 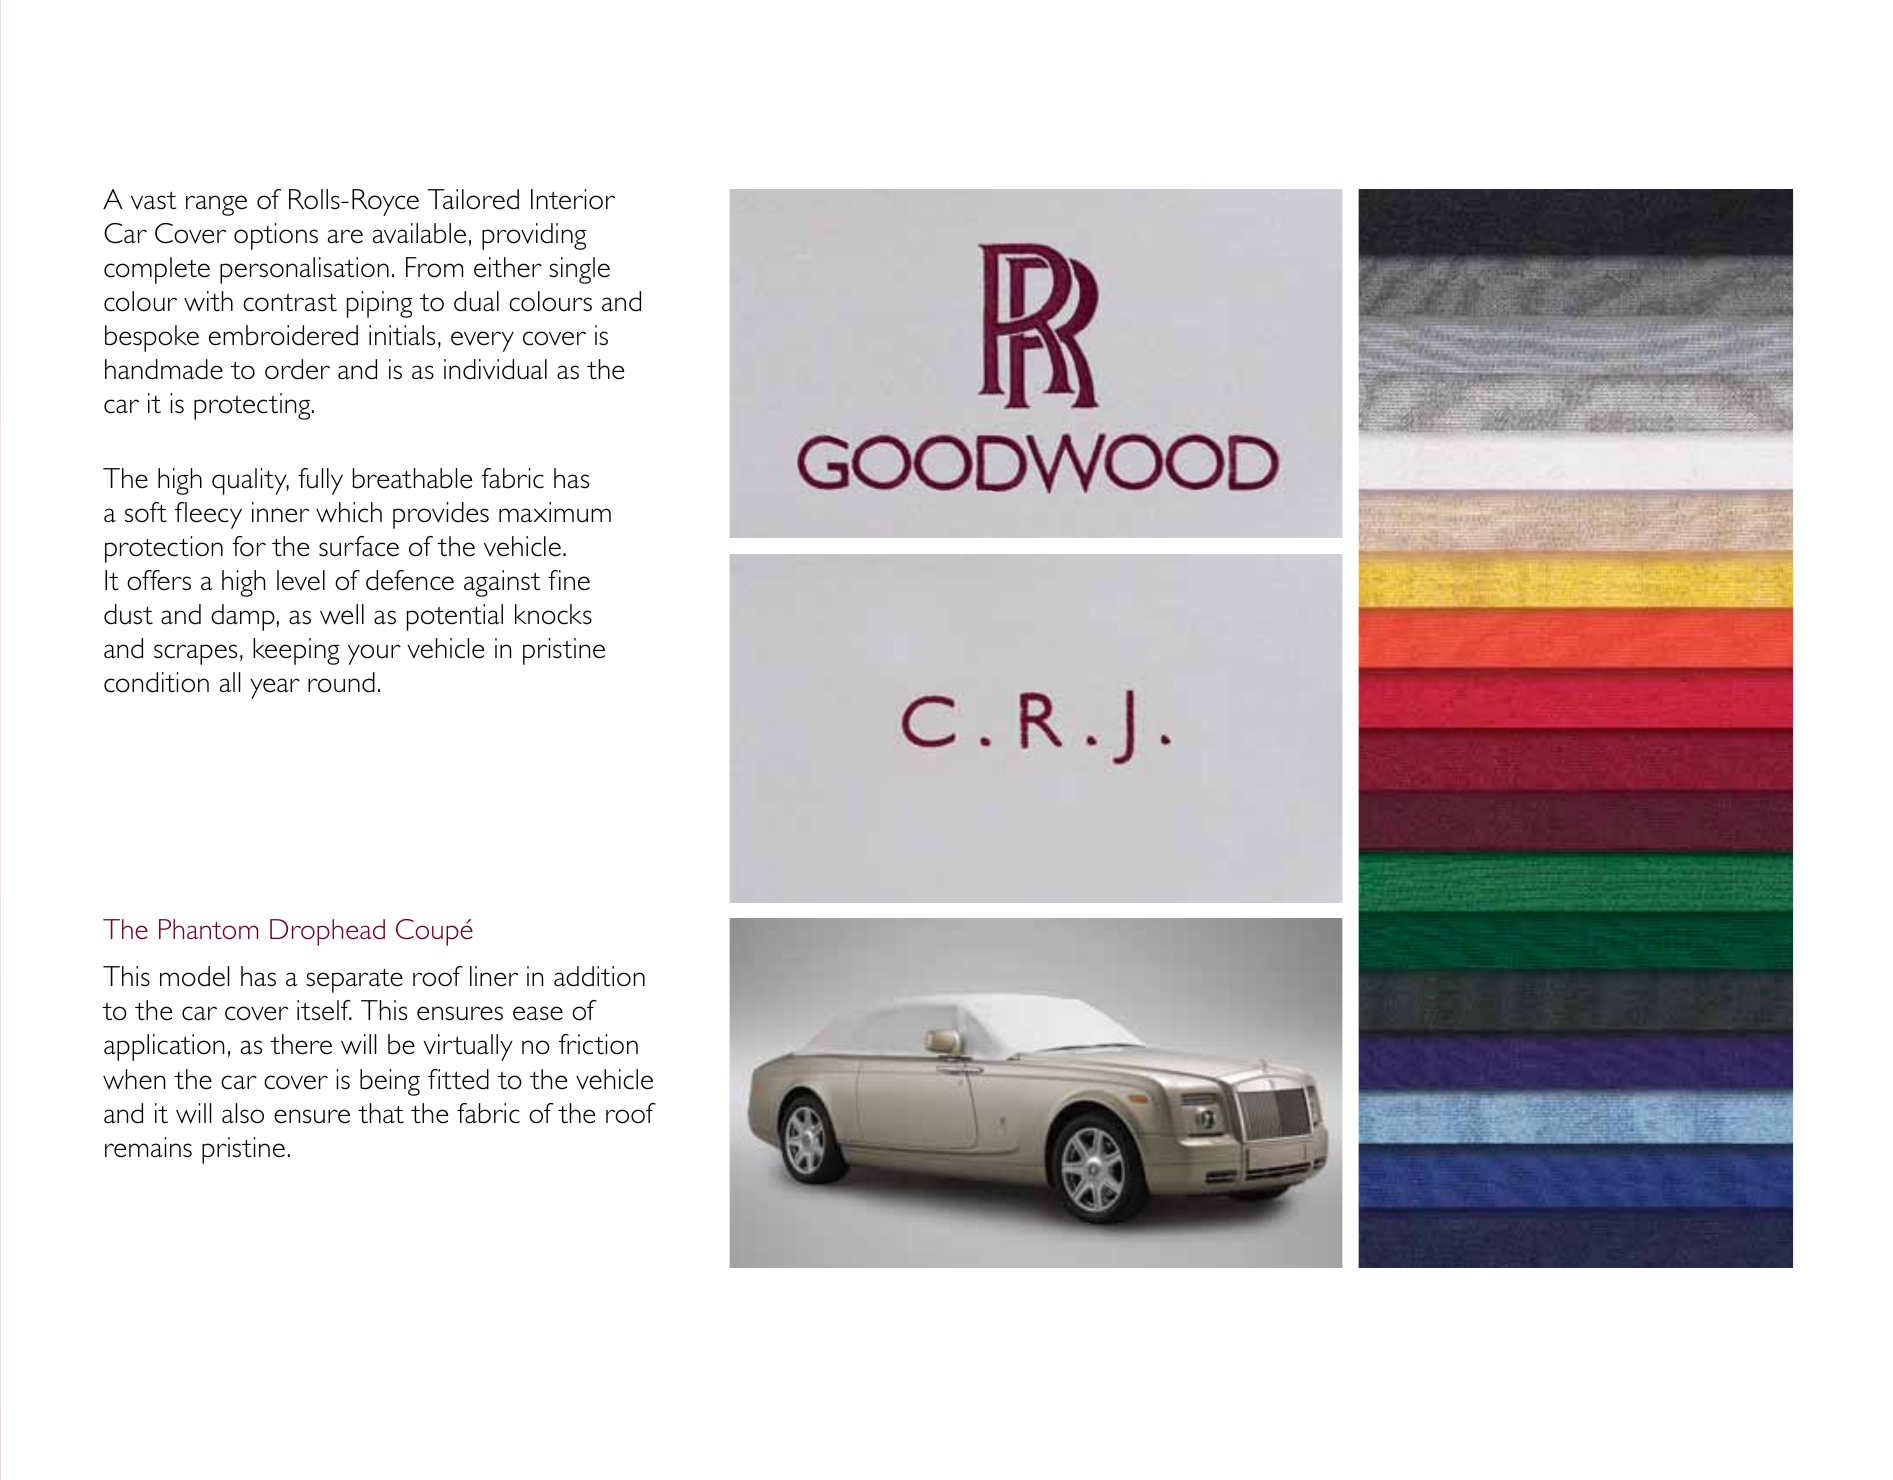 I want to click on remains, so click(x=148, y=1147).
